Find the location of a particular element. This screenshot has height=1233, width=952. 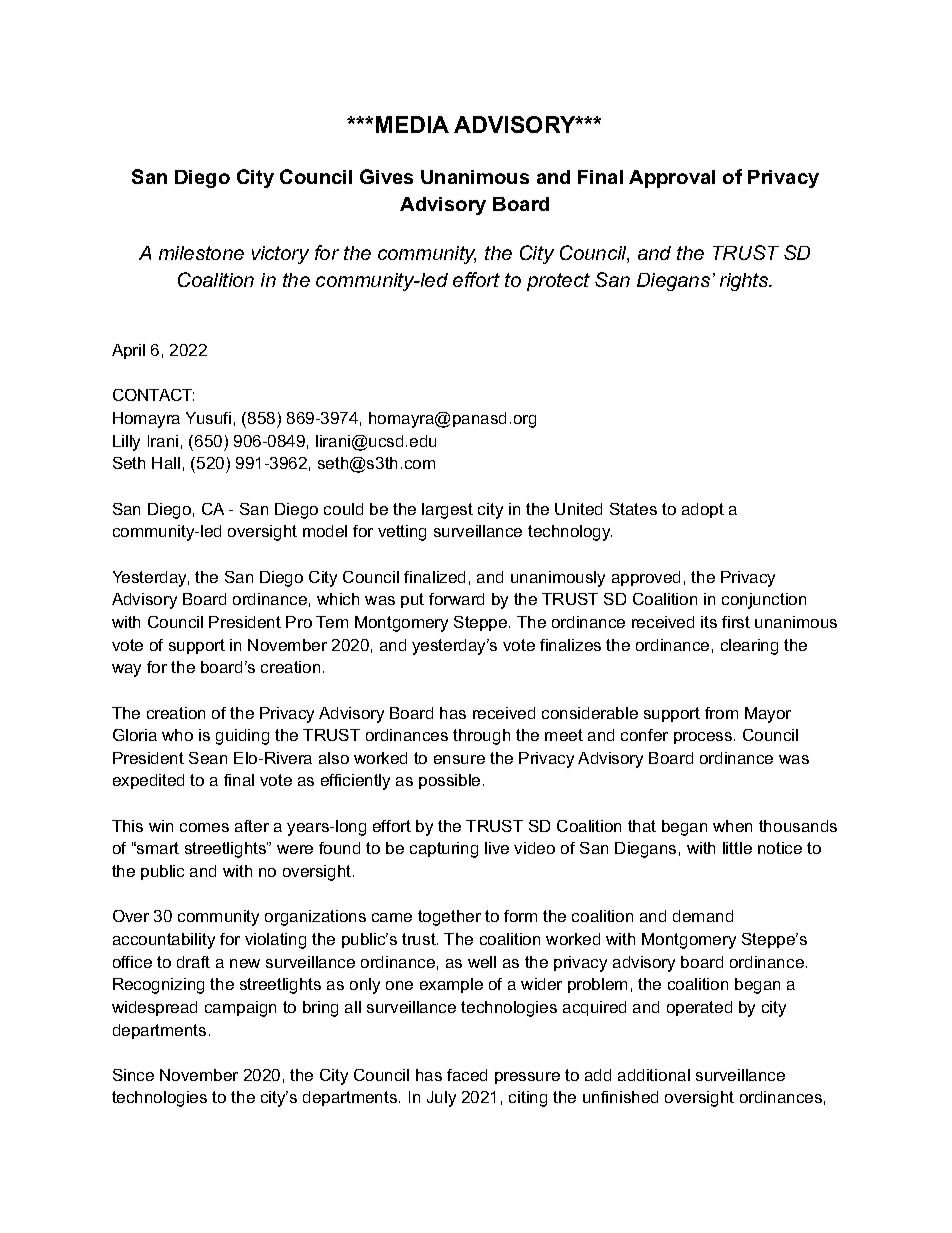

additional is located at coordinates (654, 1075).
